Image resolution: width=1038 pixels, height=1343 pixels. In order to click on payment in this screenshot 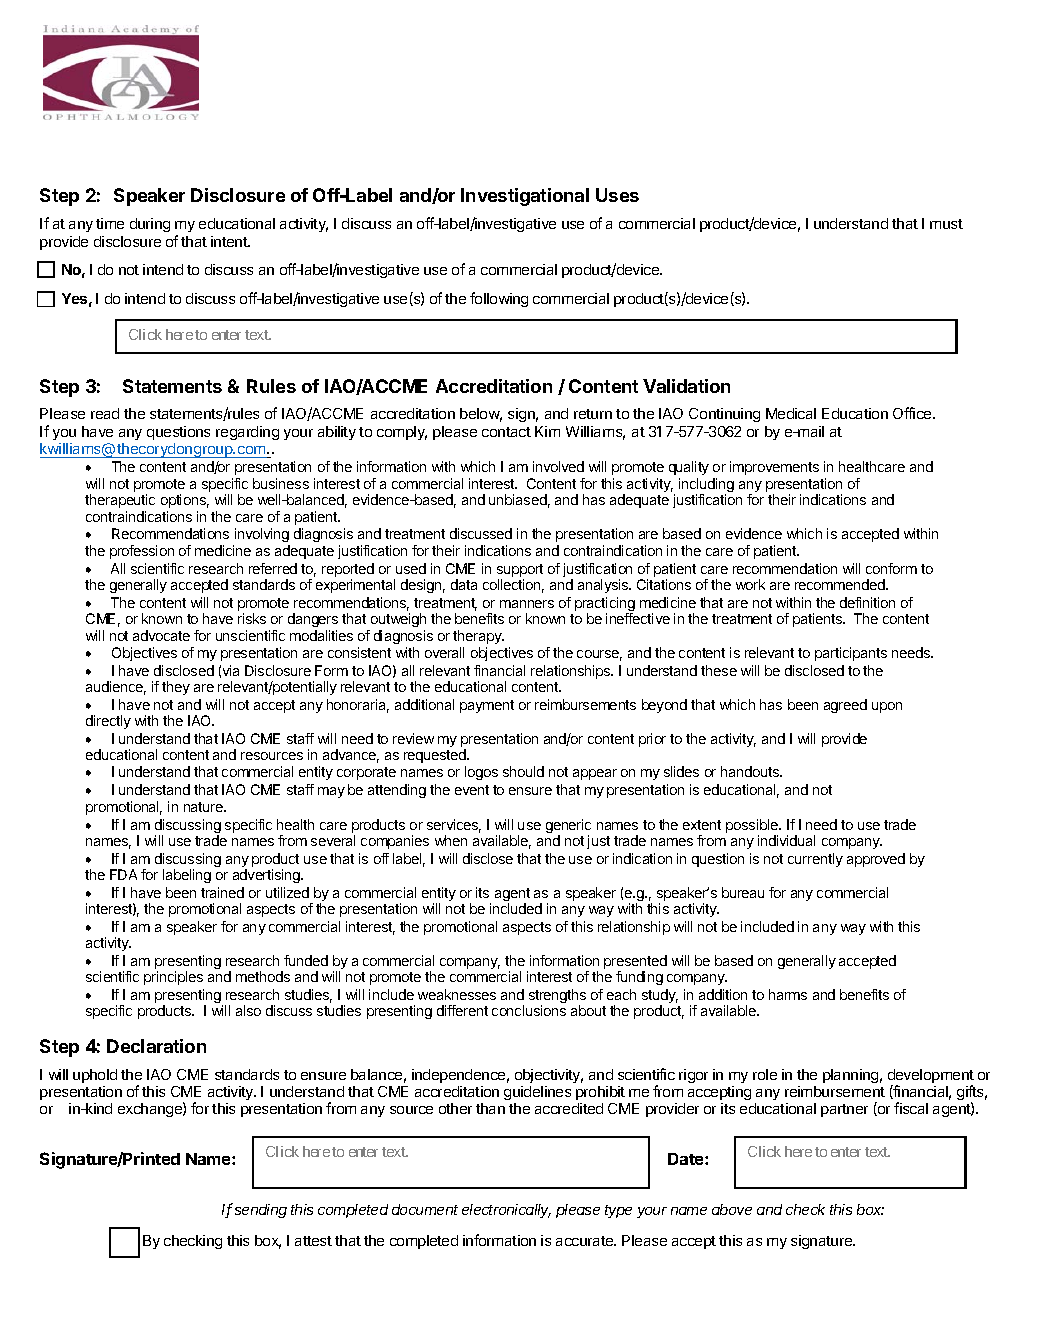, I will do `click(487, 706)`.
